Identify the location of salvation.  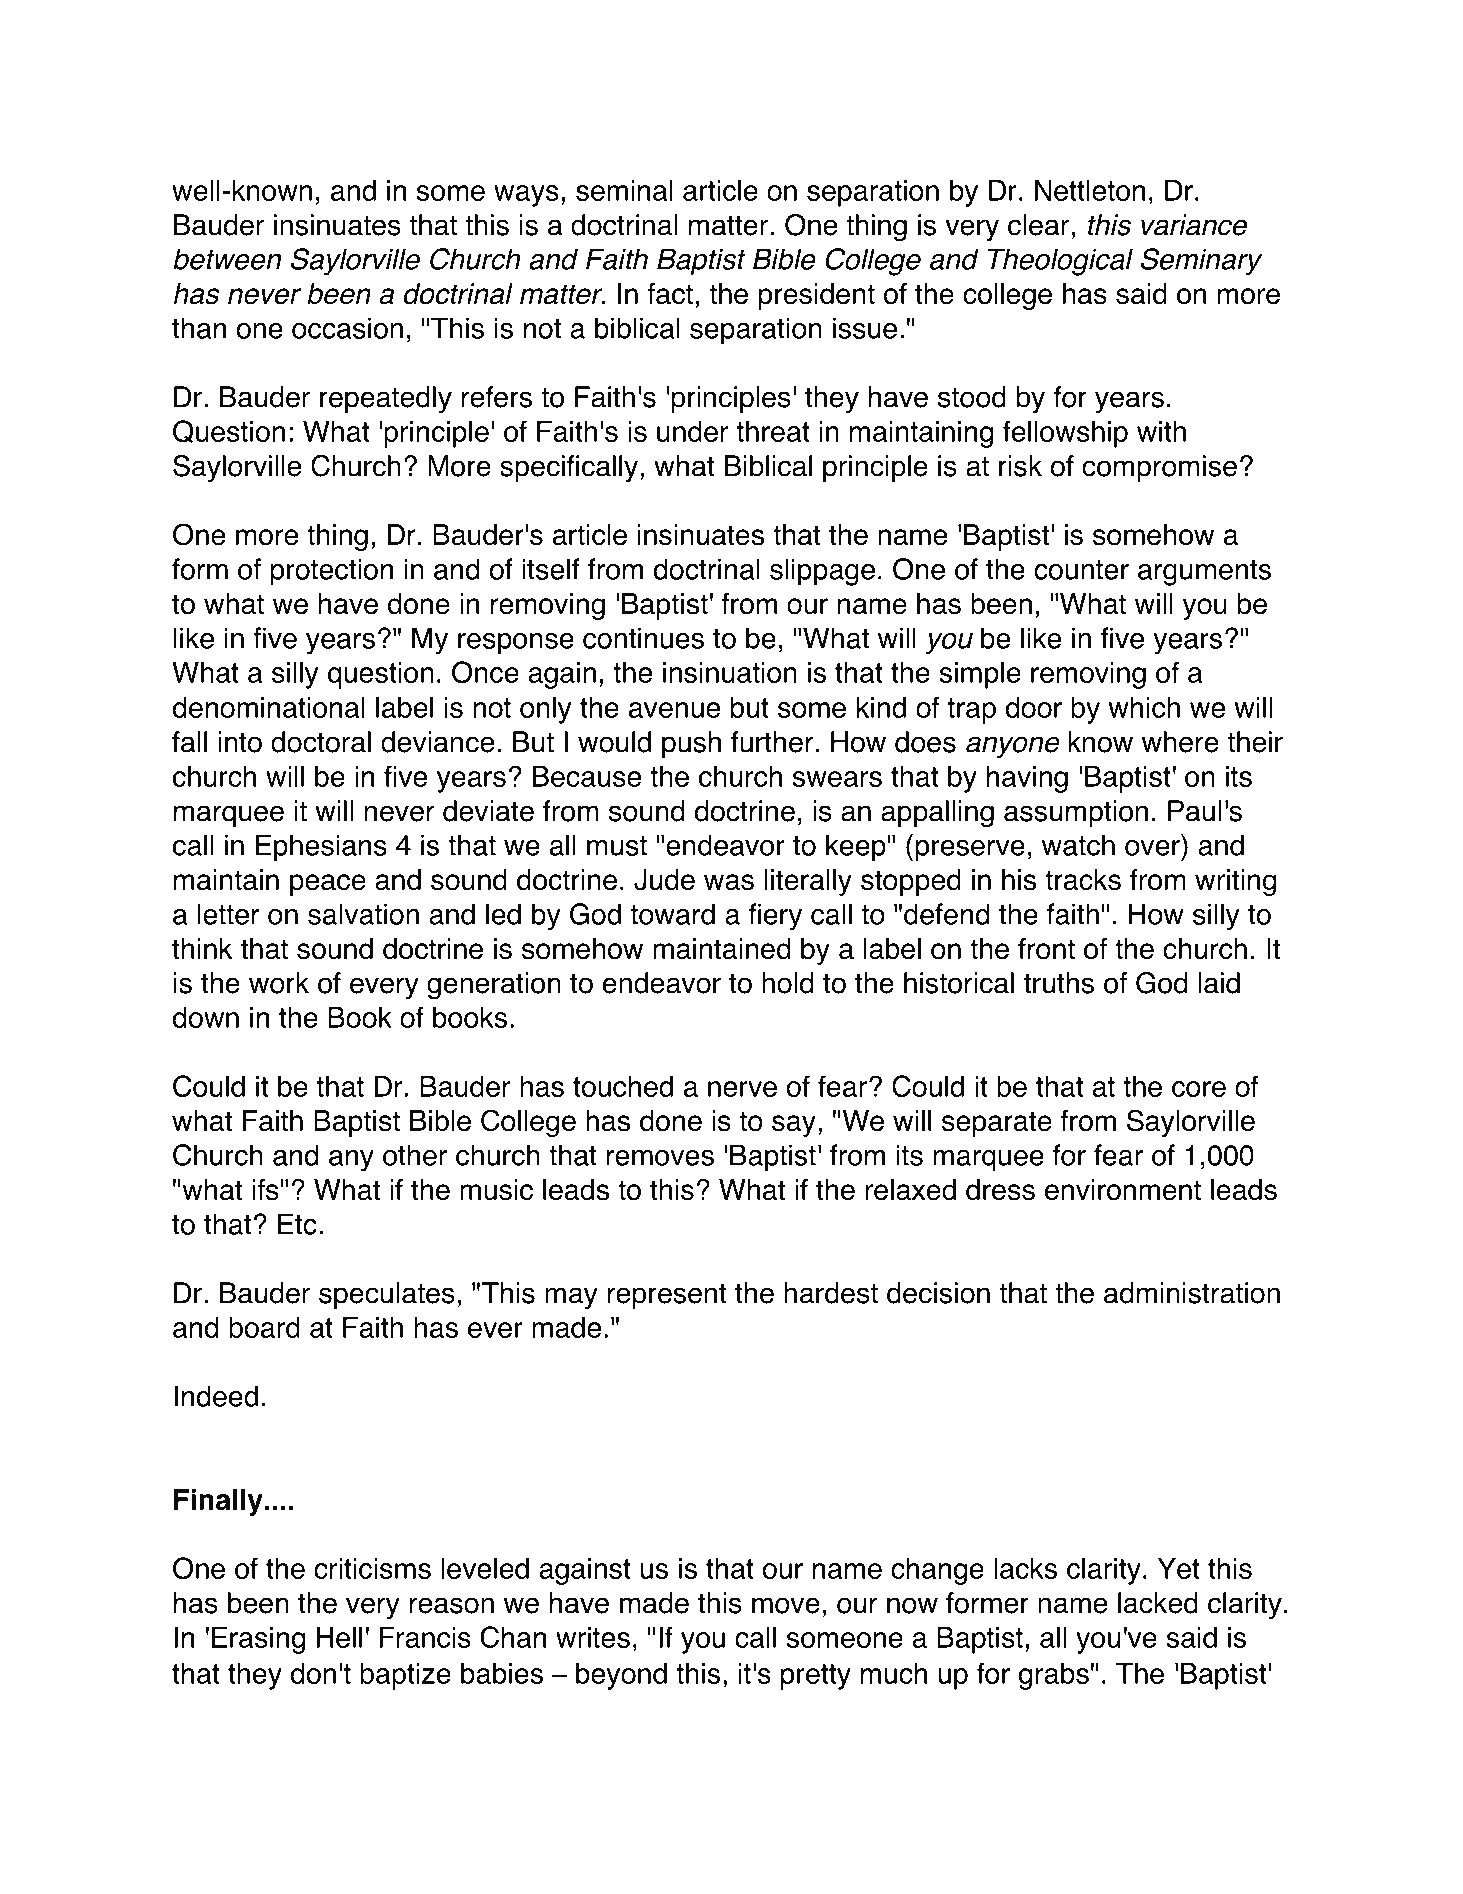
(363, 914).
